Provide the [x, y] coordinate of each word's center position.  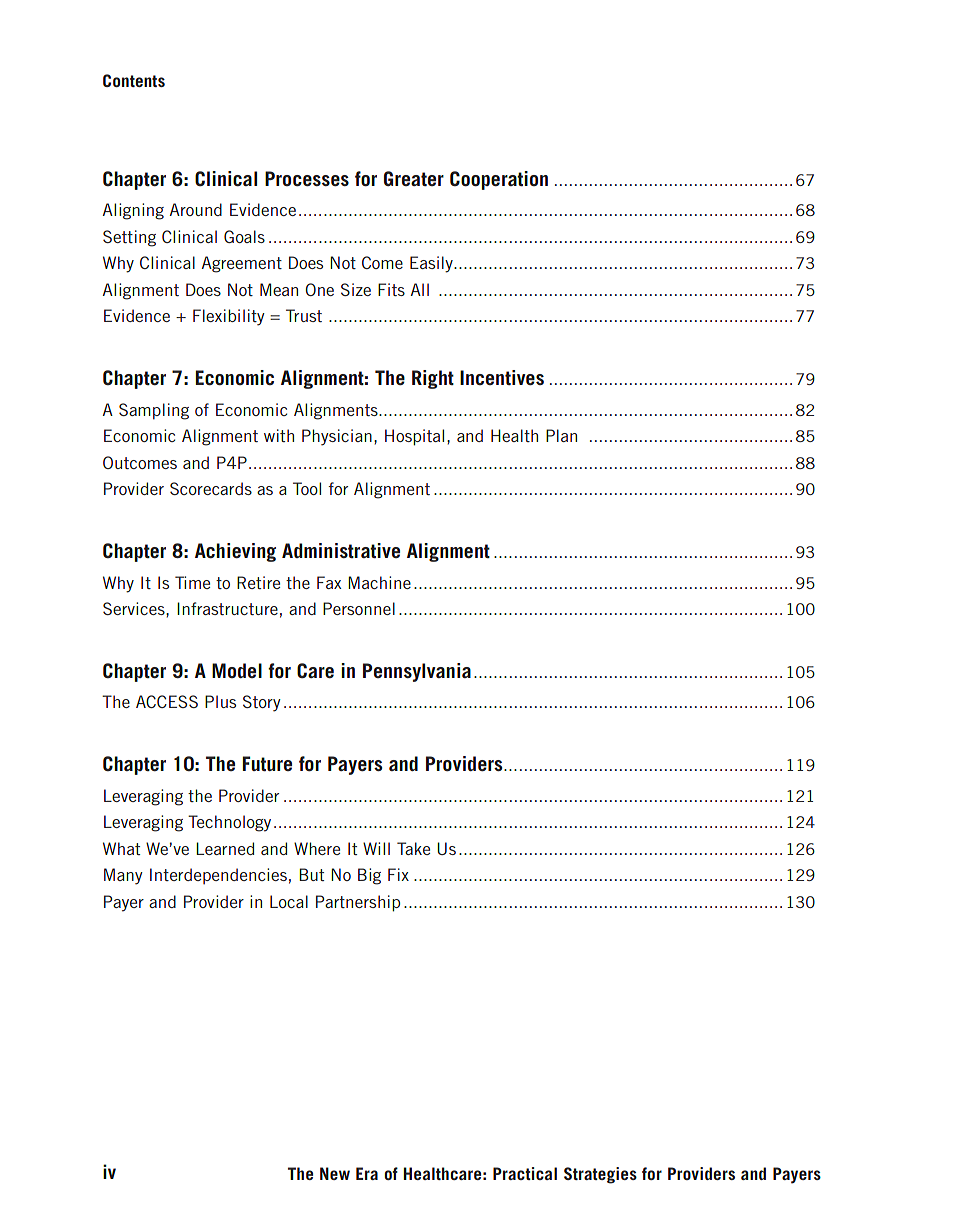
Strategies [600, 1175]
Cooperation [499, 180]
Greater [414, 178]
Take [413, 848]
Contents [134, 80]
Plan [561, 435]
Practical [525, 1173]
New [335, 1173]
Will [376, 848]
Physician [337, 437]
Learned [225, 848]
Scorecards [211, 488]
